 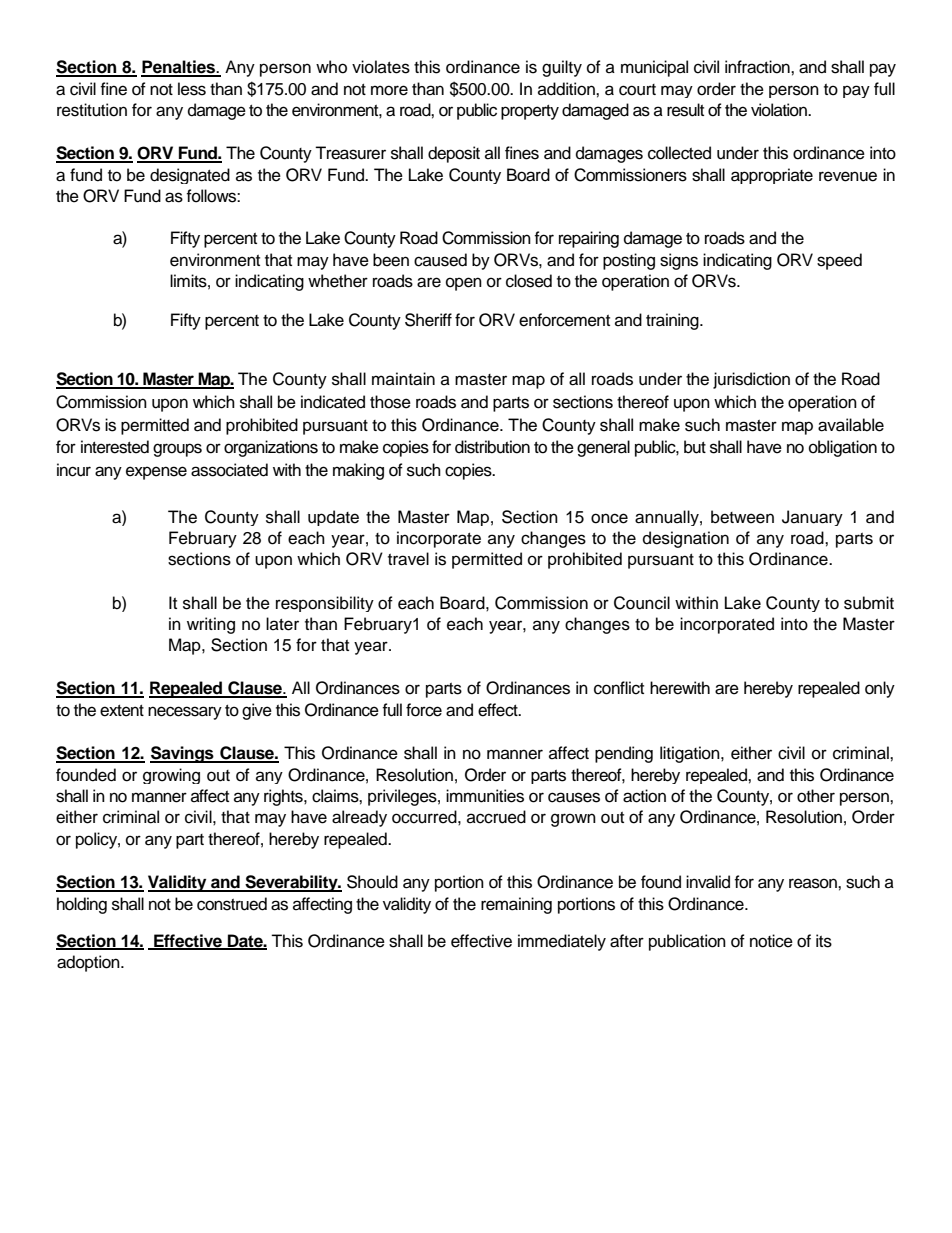 I want to click on remaining, so click(x=516, y=905).
